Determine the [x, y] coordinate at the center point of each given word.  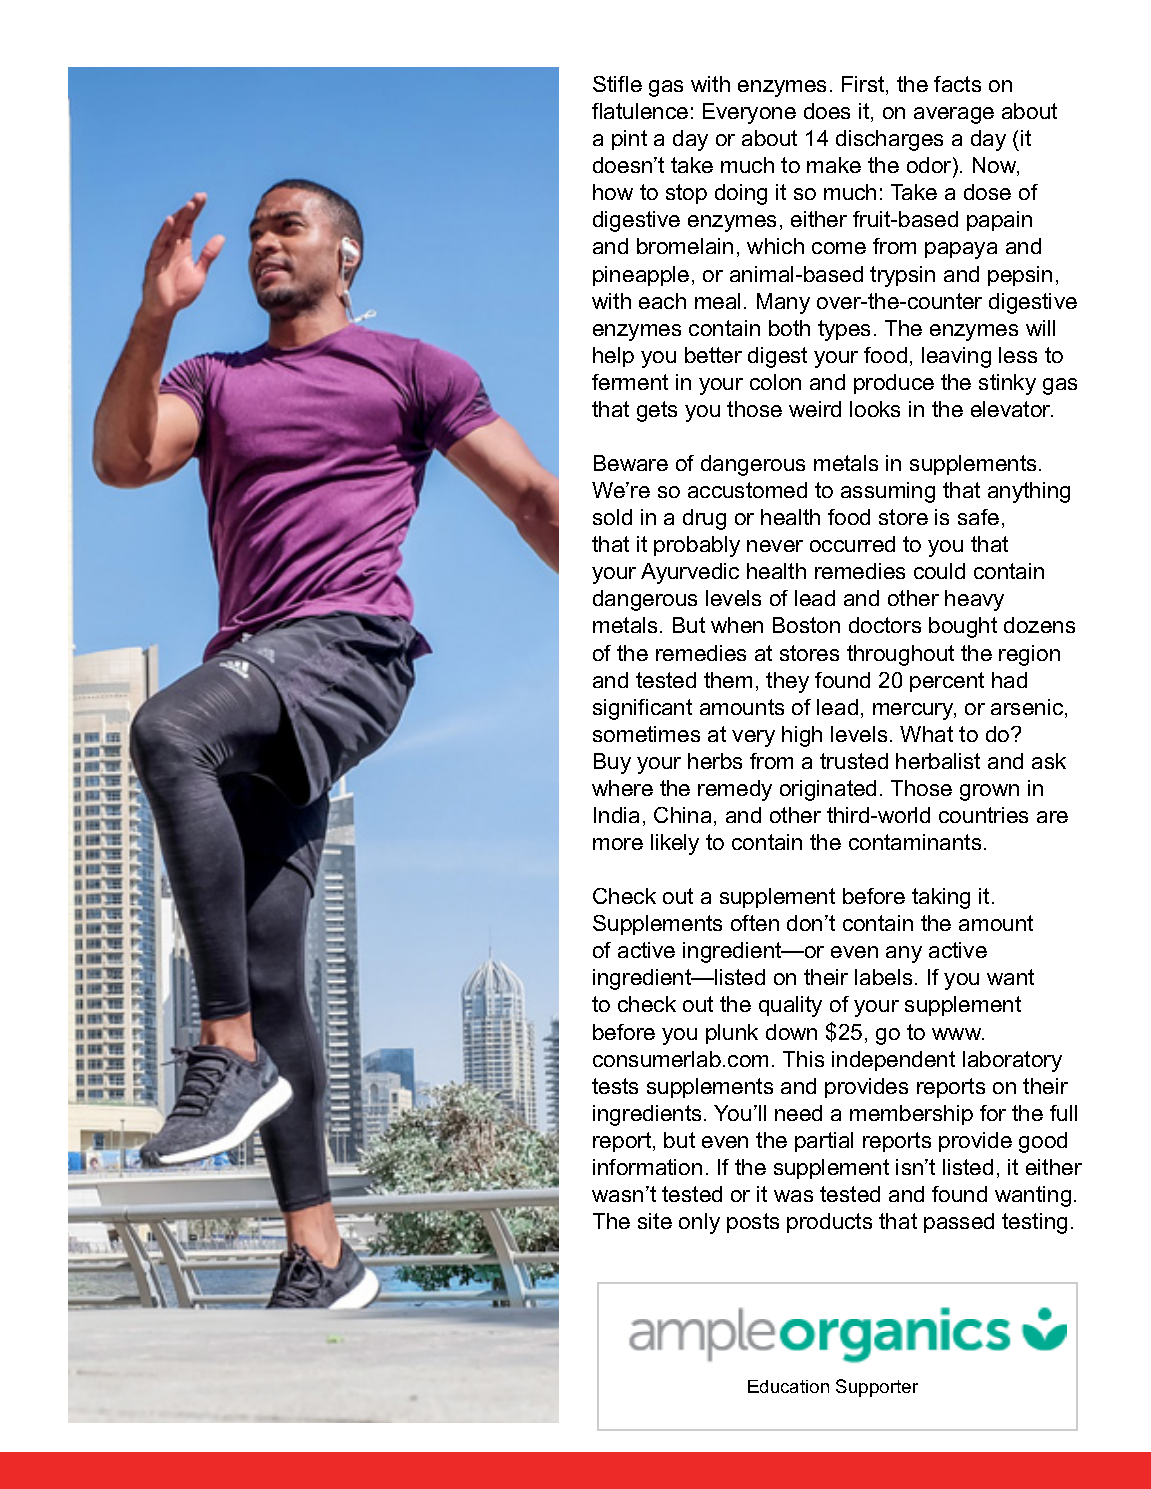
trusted [854, 761]
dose [987, 192]
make [834, 165]
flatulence [640, 111]
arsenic [1028, 708]
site [655, 1221]
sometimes [646, 734]
